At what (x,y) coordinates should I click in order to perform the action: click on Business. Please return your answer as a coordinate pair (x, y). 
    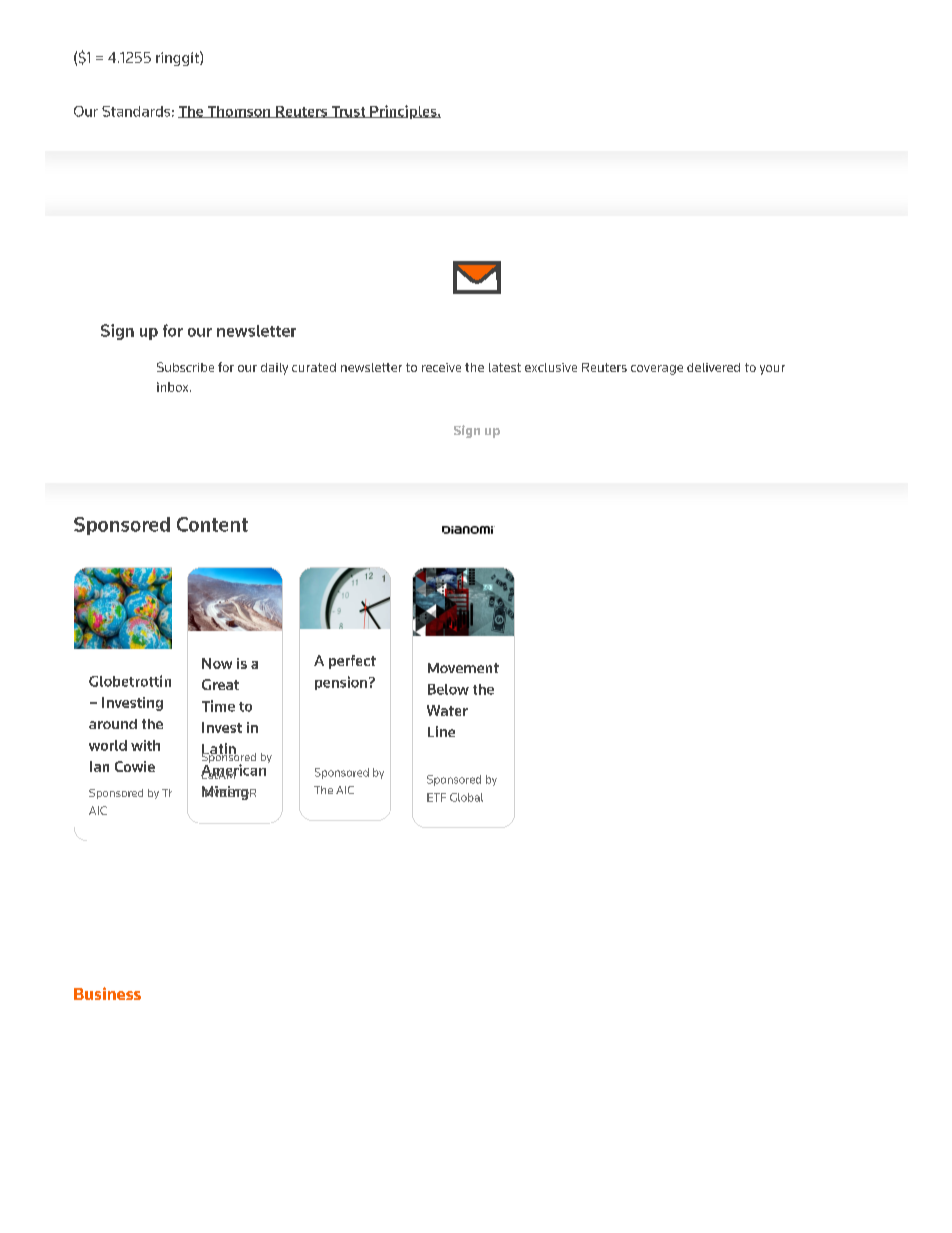
    Looking at the image, I should click on (107, 993).
